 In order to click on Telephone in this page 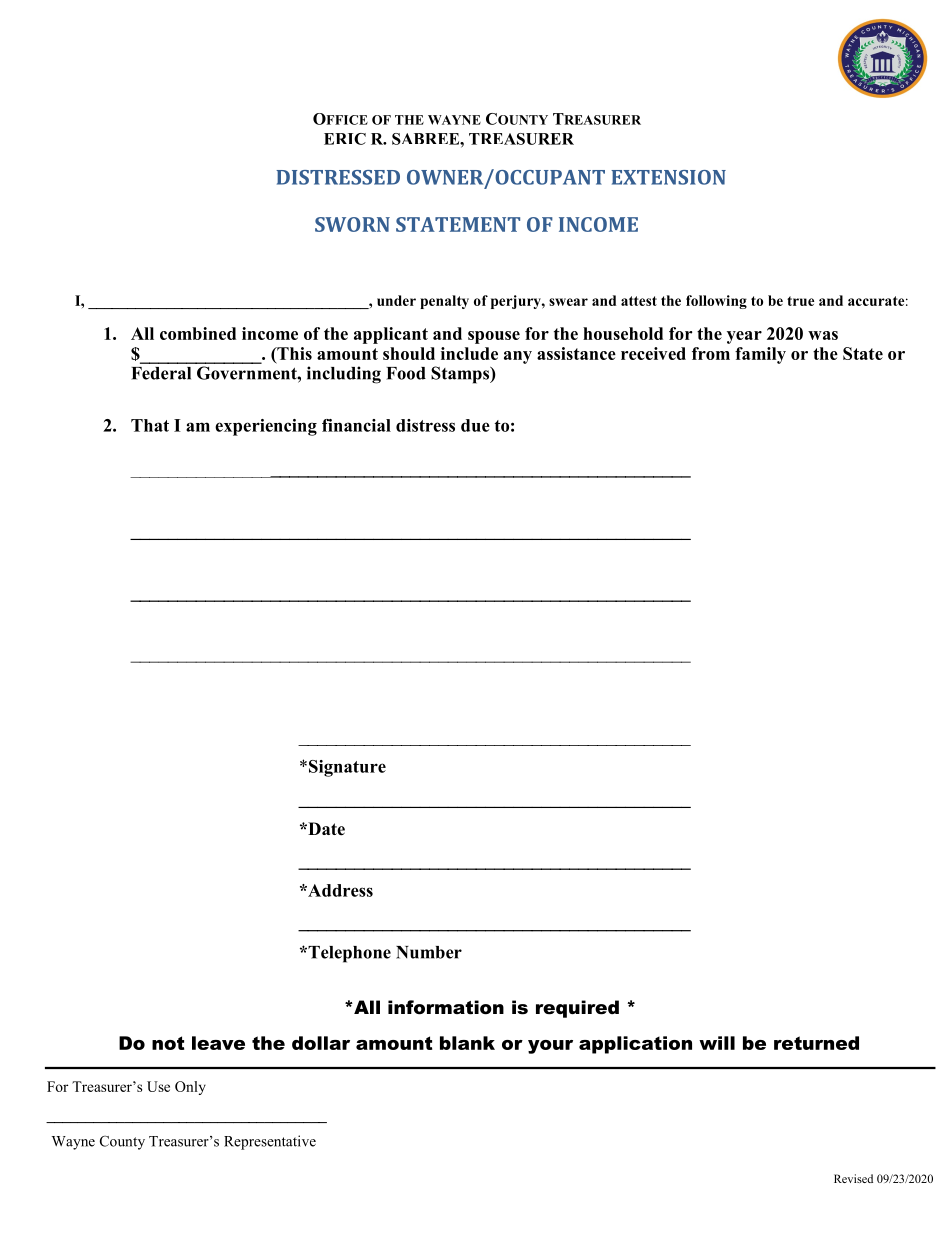, I will do `click(348, 954)`.
